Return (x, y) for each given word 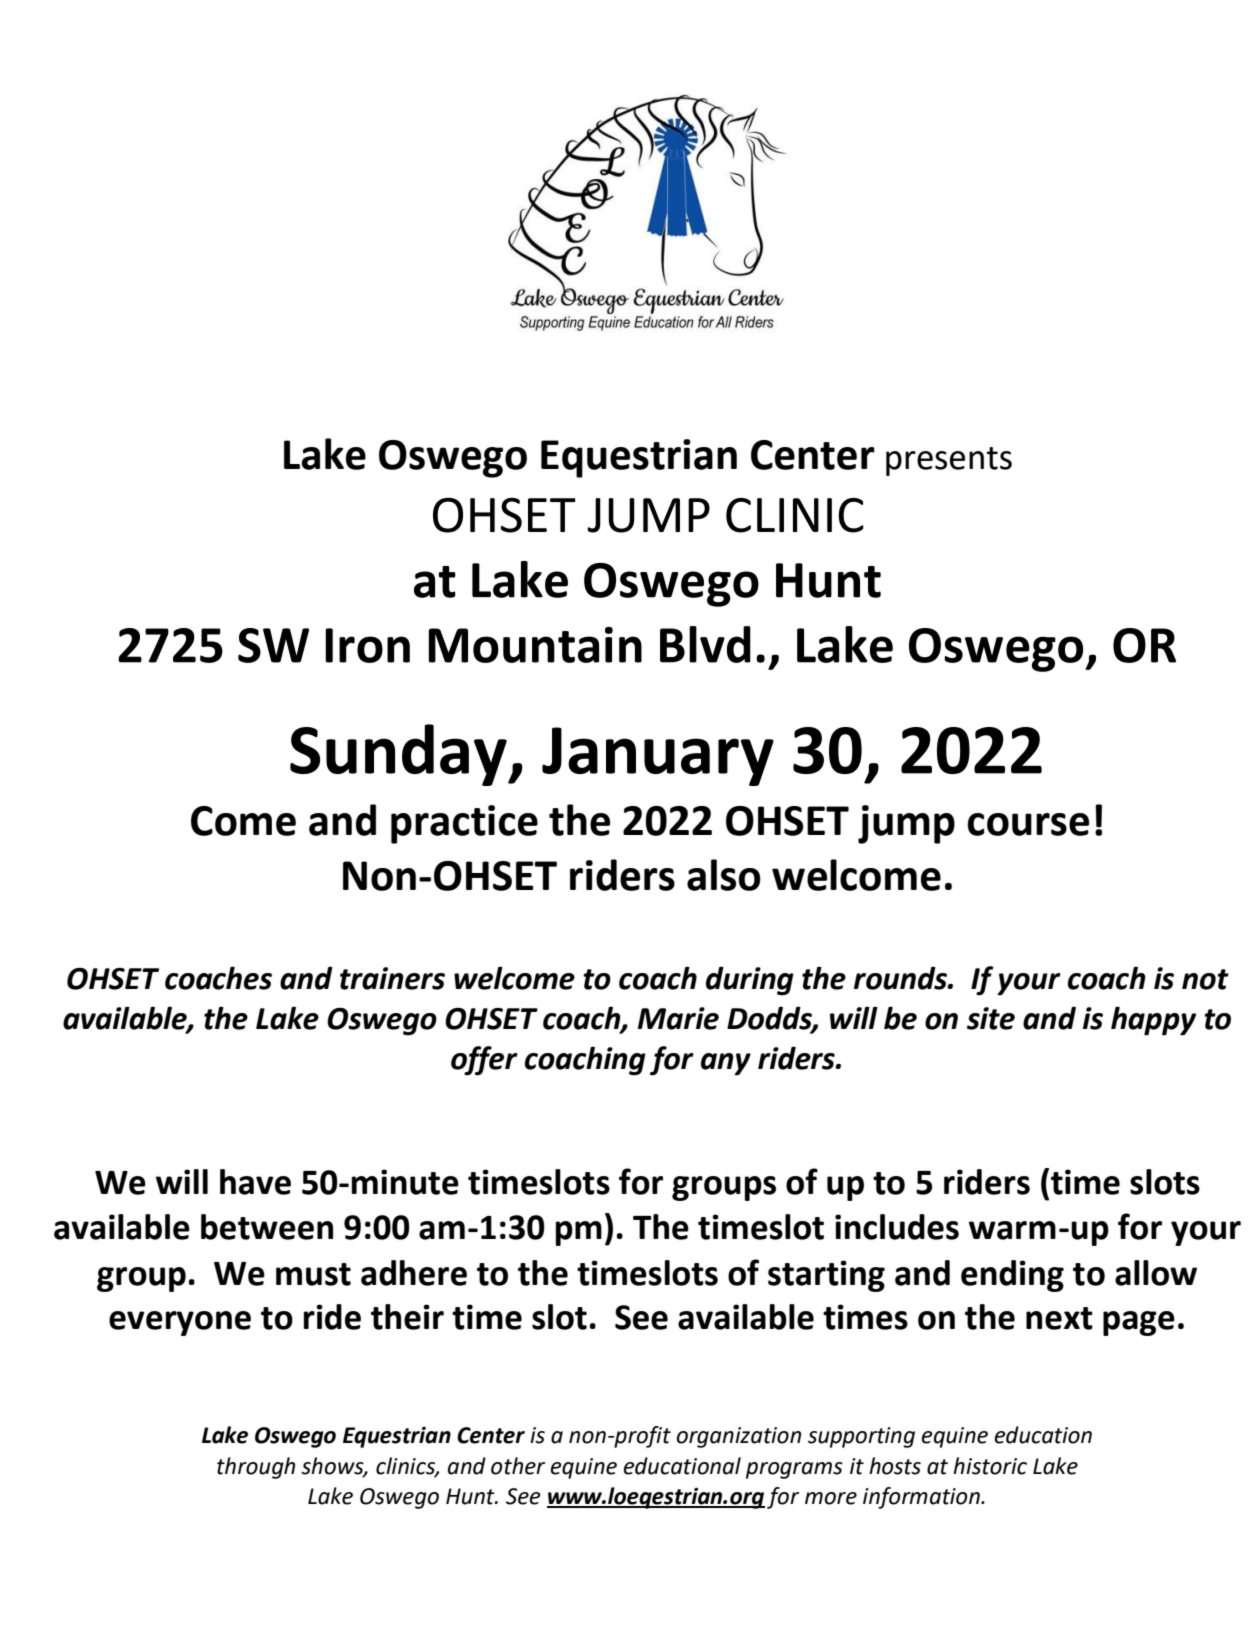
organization (739, 1437)
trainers (392, 978)
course (1028, 824)
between (267, 1227)
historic (990, 1466)
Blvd (705, 644)
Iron (367, 645)
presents (949, 461)
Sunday (399, 755)
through (256, 1468)
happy (1153, 1021)
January (658, 756)
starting (826, 1276)
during (750, 981)
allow (1156, 1273)
